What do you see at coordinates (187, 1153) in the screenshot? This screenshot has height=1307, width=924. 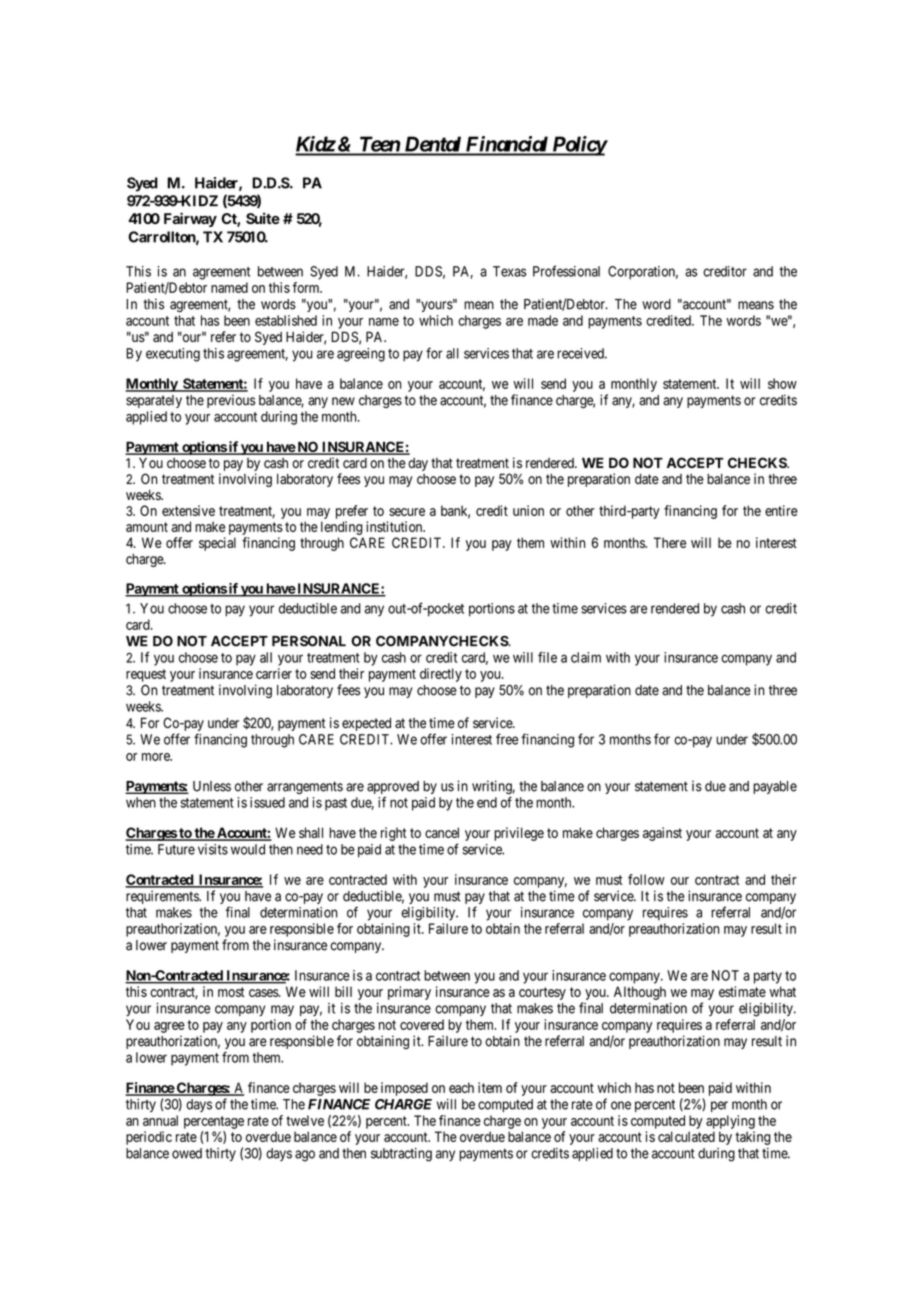 I see `owed` at bounding box center [187, 1153].
